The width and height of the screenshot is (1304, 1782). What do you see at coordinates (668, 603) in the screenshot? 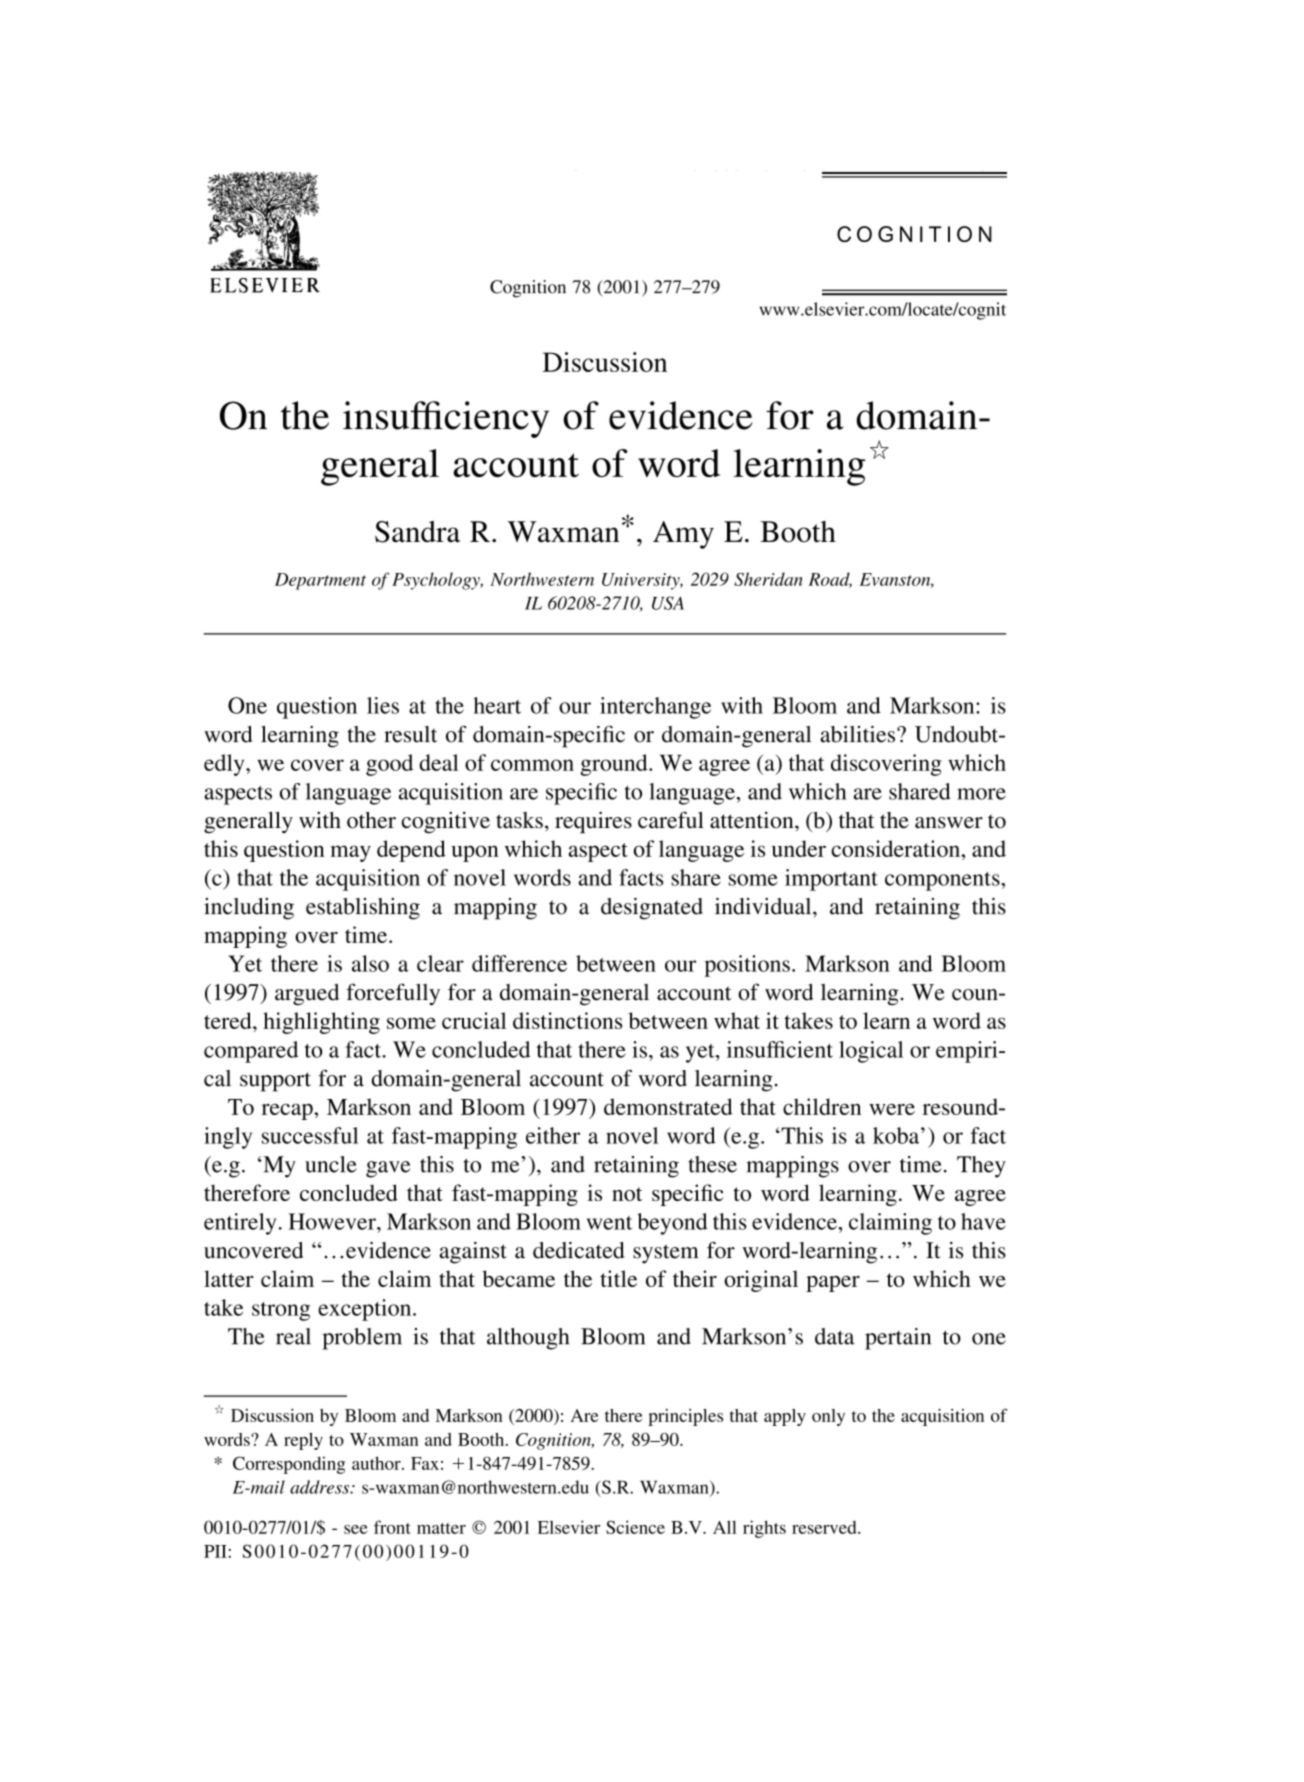
I see `USA` at bounding box center [668, 603].
